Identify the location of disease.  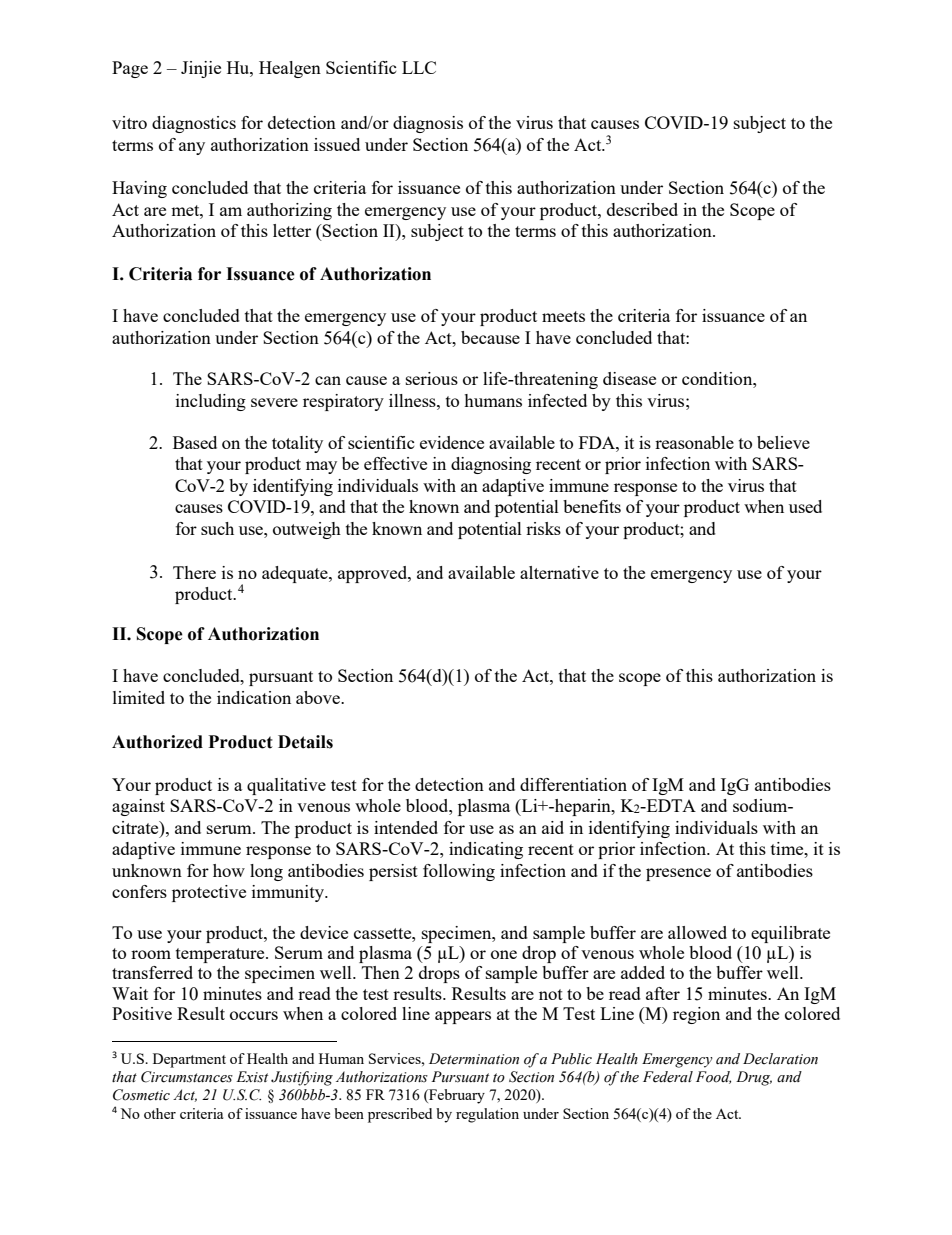
(629, 378).
